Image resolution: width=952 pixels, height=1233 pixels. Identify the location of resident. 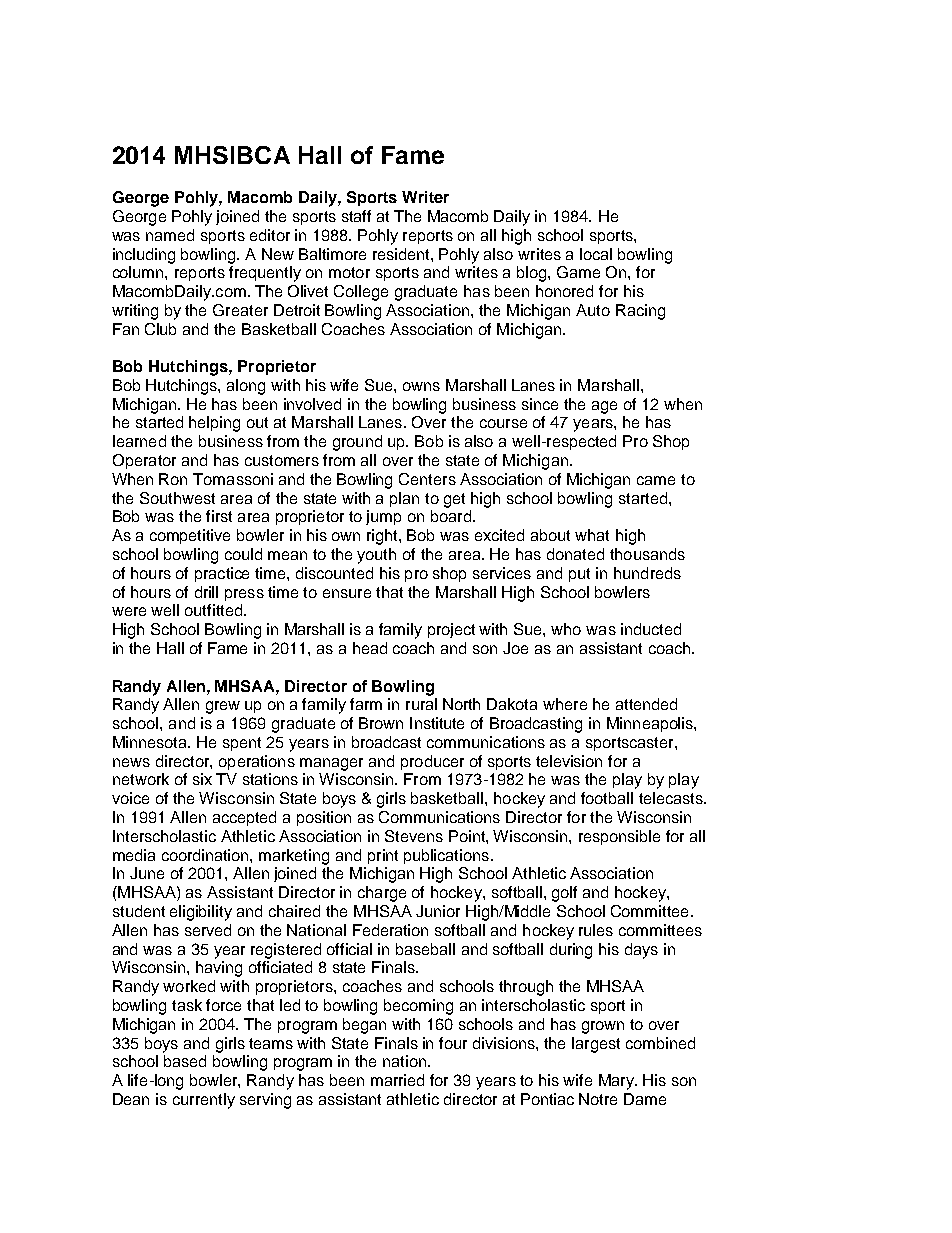
(402, 254).
